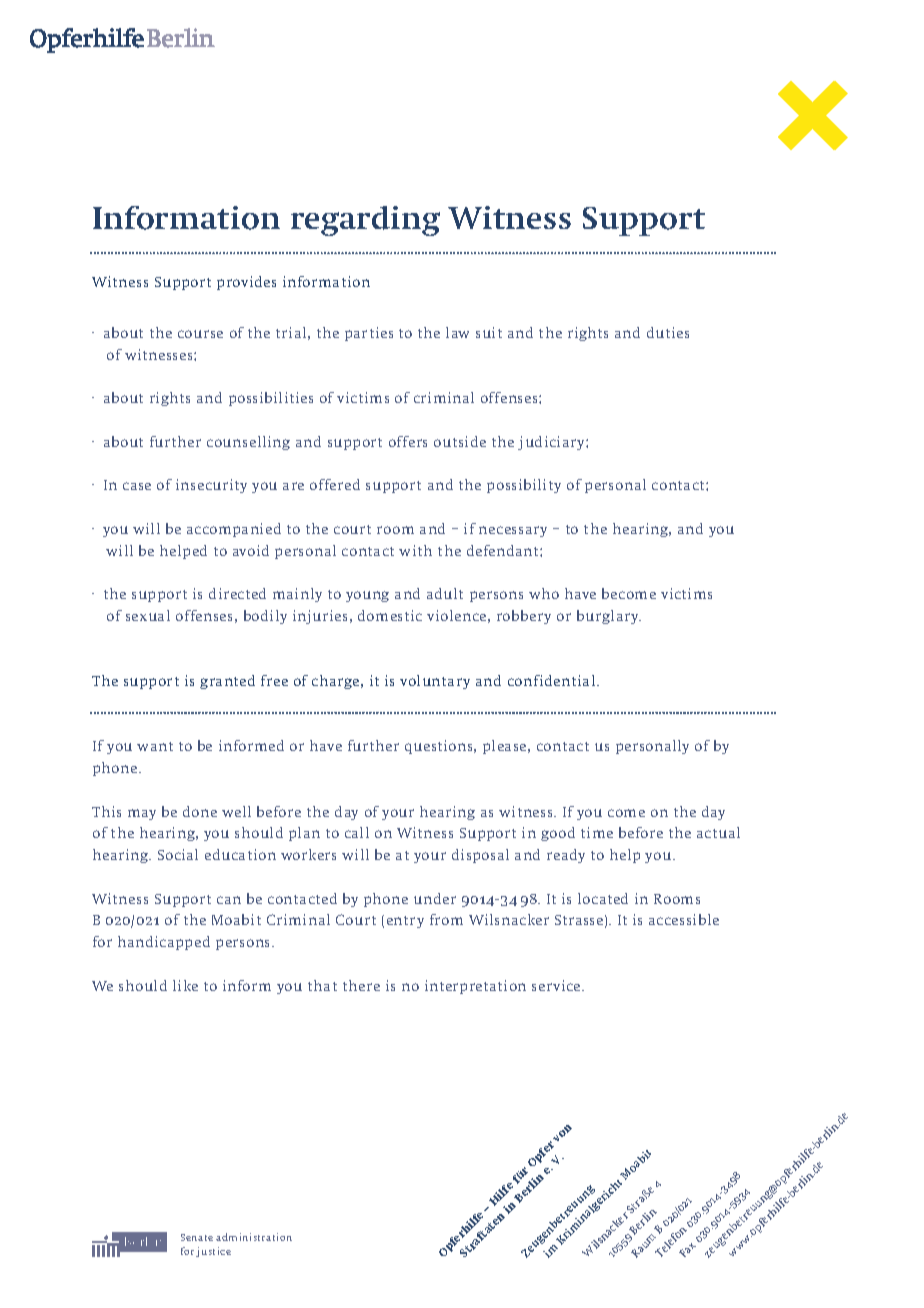 This screenshot has height=1308, width=924. What do you see at coordinates (365, 221) in the screenshot?
I see `regarding` at bounding box center [365, 221].
